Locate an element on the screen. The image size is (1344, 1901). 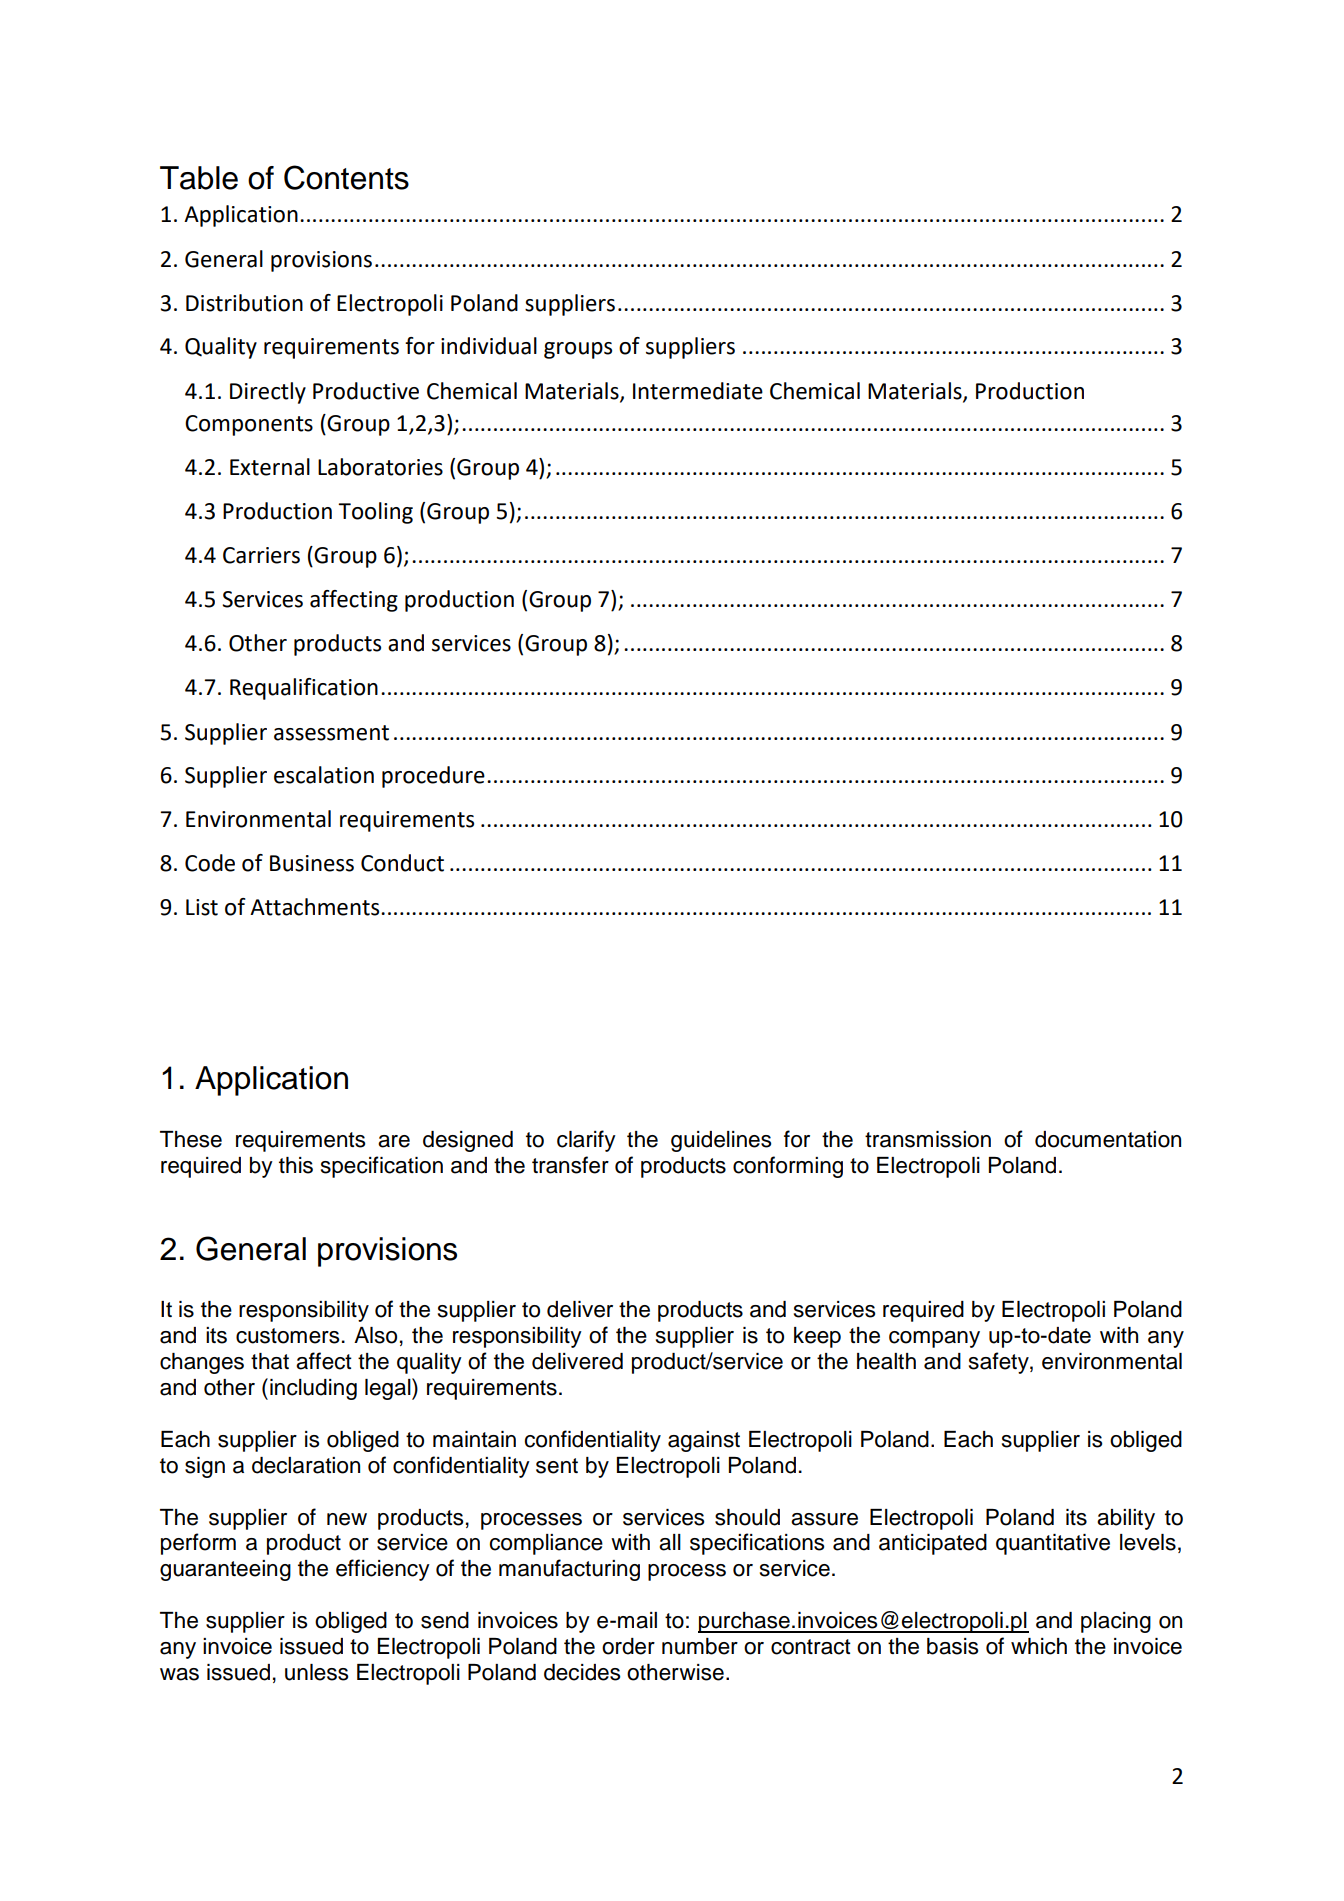
Contents is located at coordinates (346, 177).
